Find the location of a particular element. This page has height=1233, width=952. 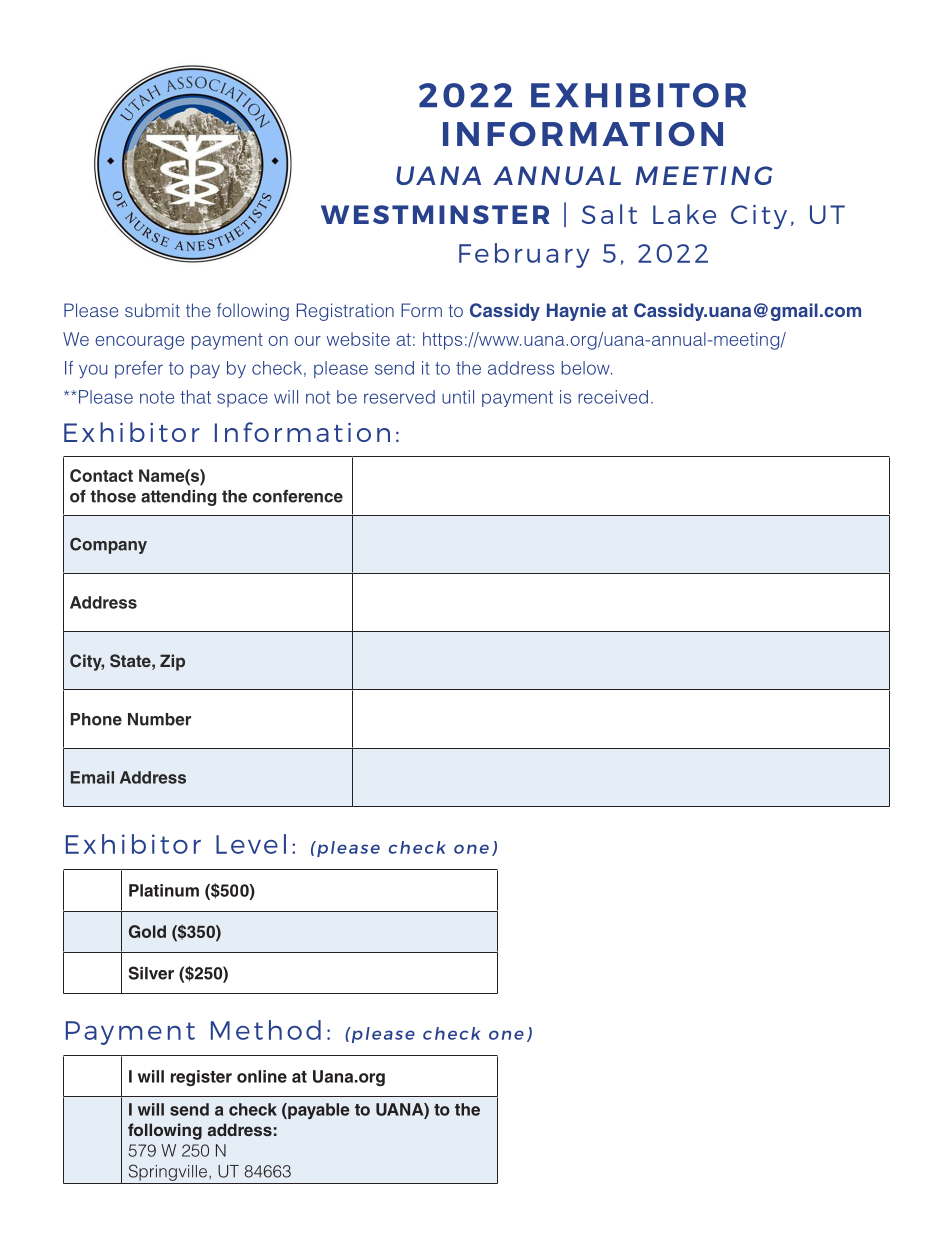

below is located at coordinates (586, 368).
